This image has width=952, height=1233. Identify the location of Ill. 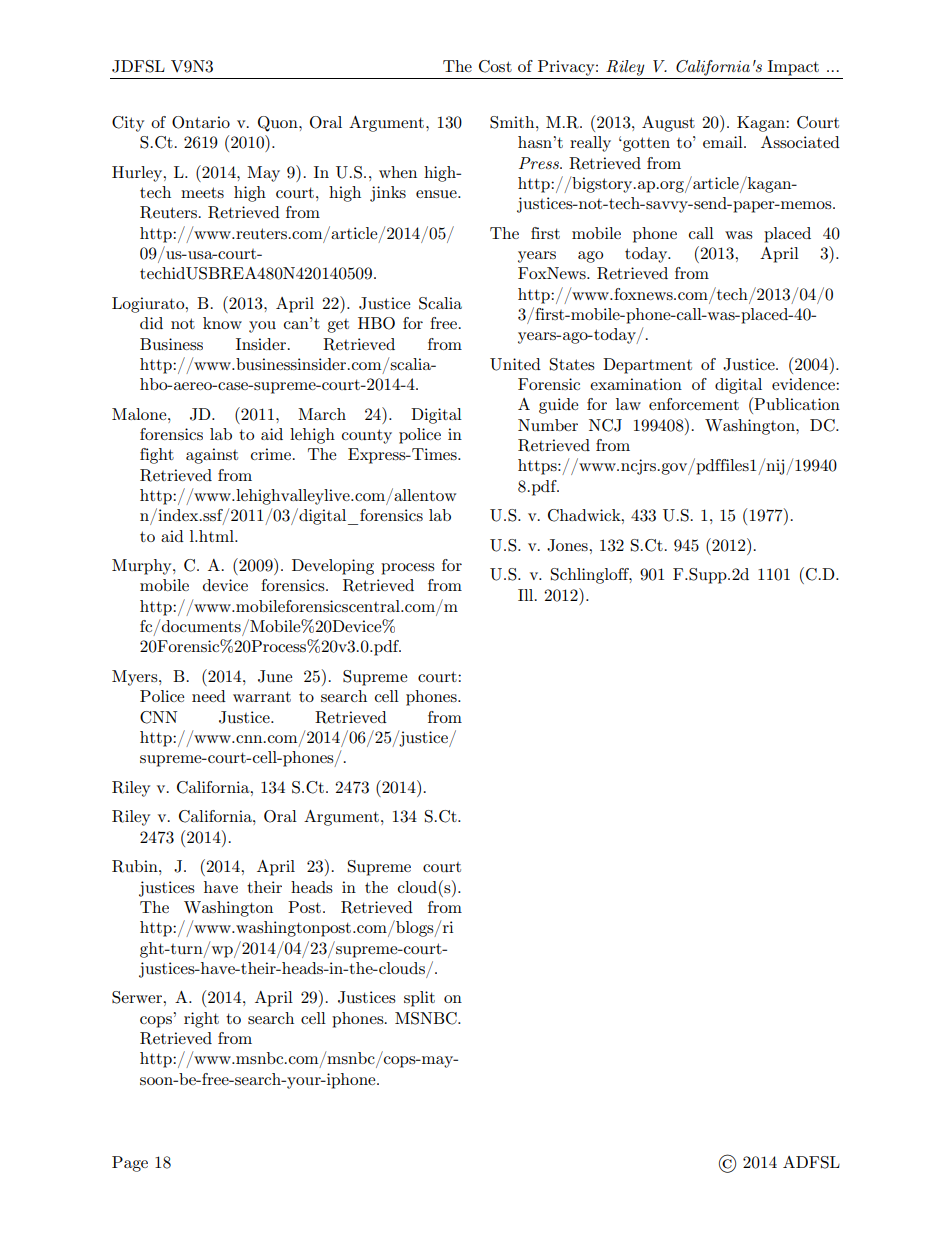
(527, 595).
